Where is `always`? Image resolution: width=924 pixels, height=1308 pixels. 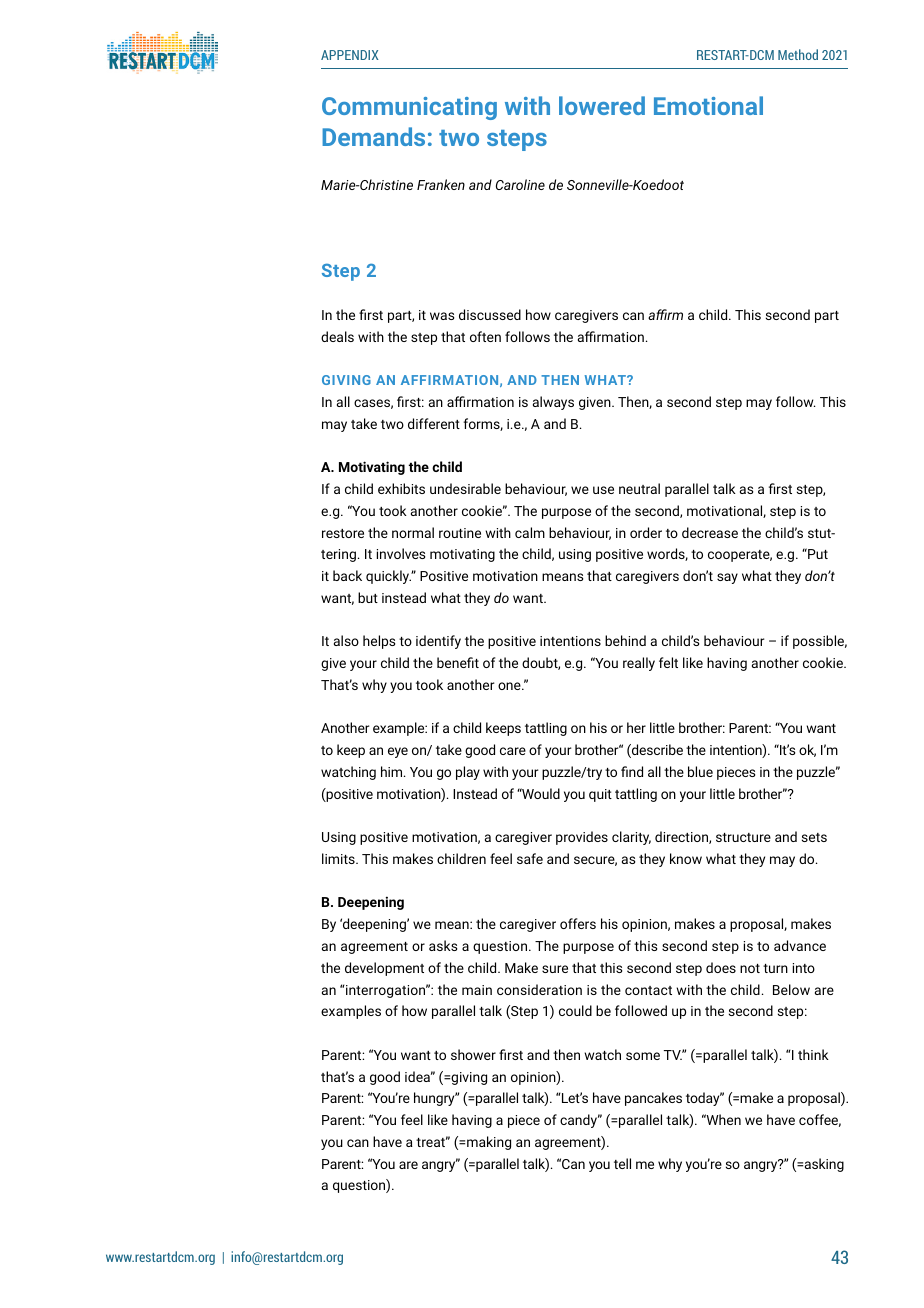
always is located at coordinates (553, 403).
